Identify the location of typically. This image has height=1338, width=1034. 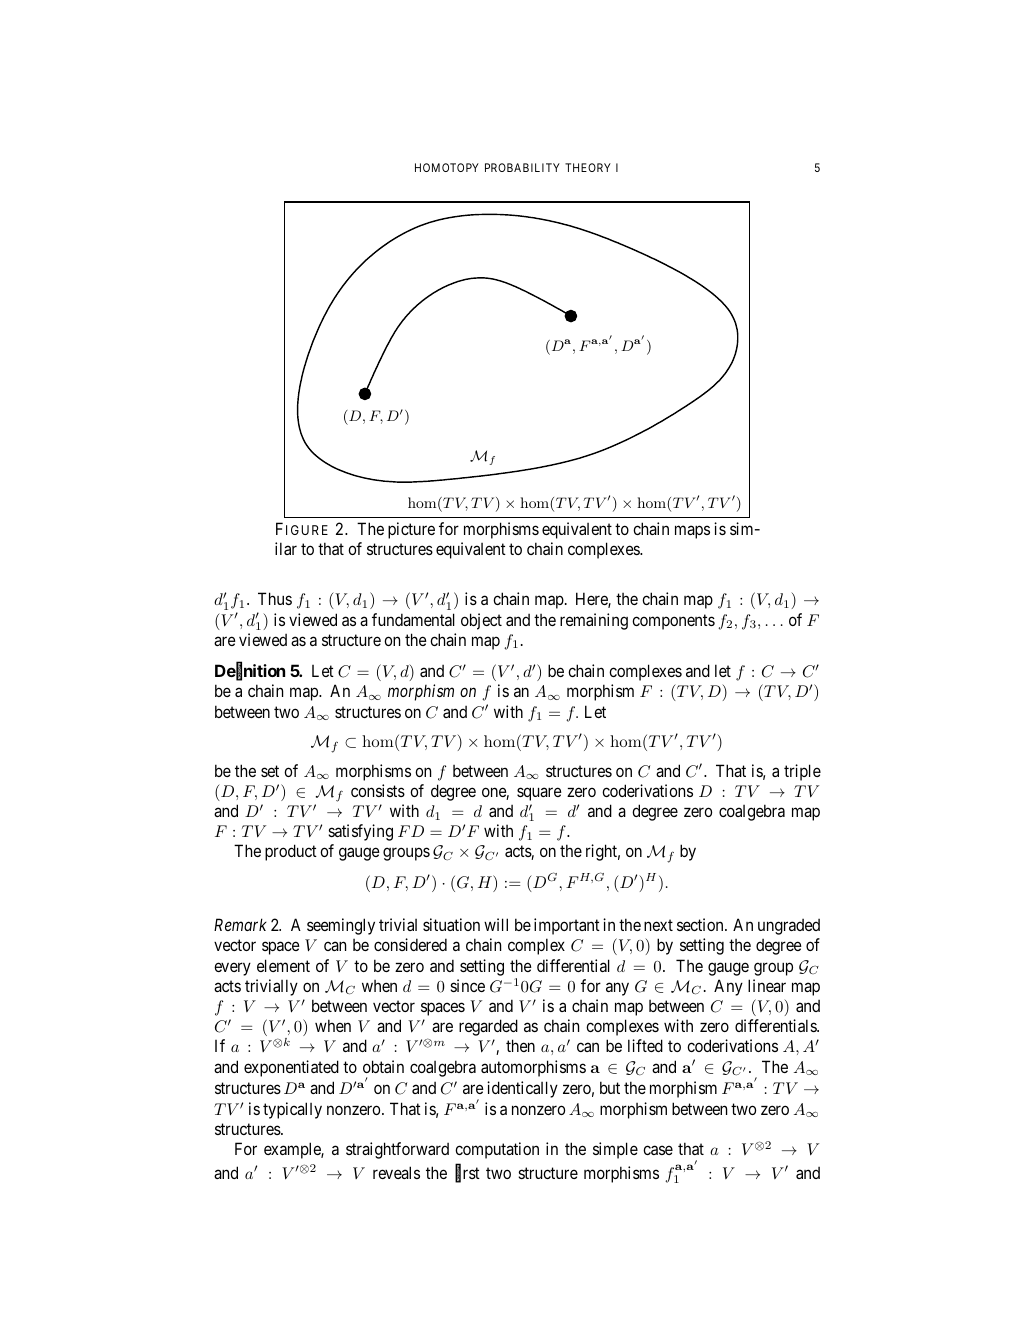
(292, 1110).
